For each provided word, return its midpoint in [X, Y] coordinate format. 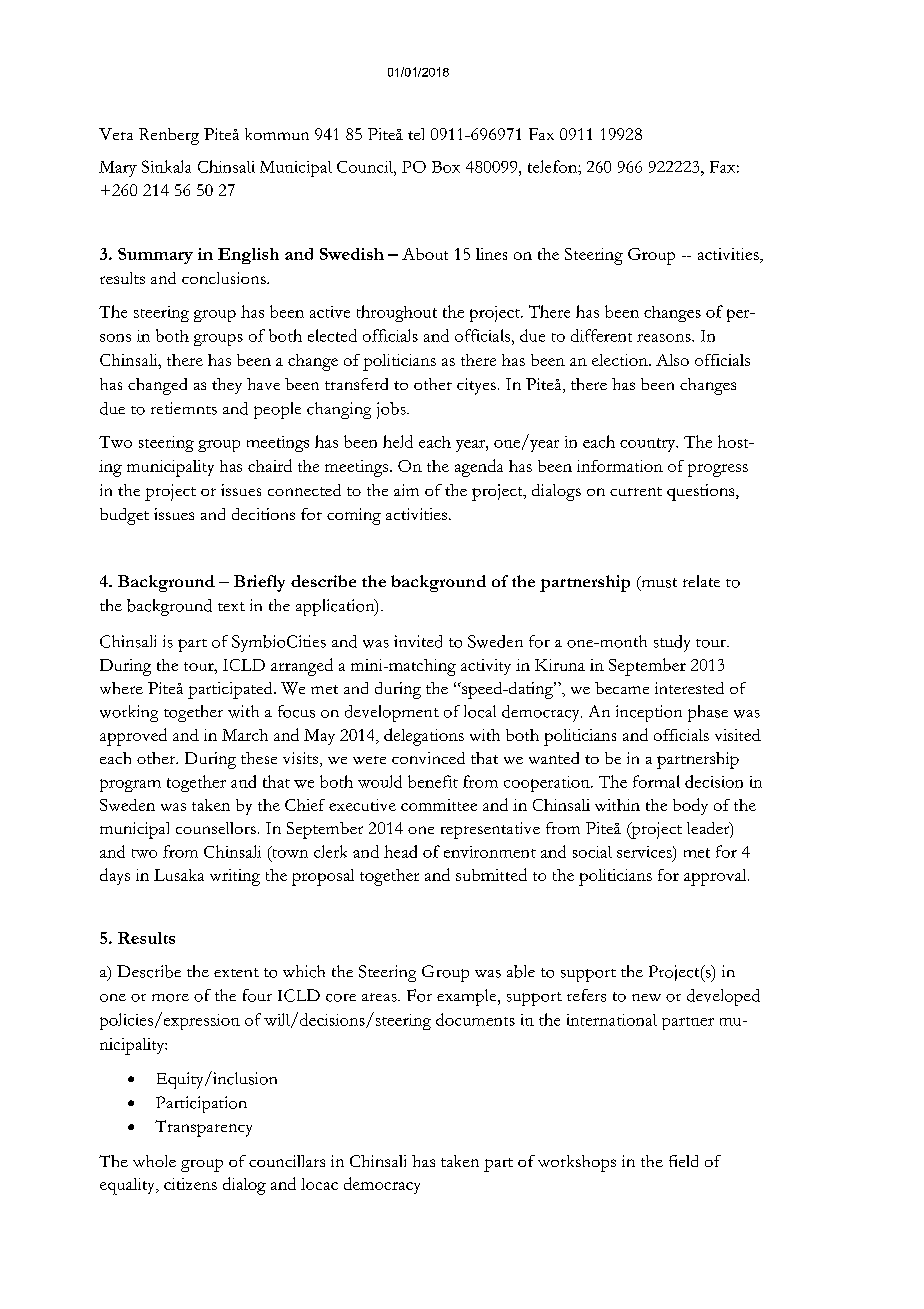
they [227, 386]
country [649, 445]
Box [446, 167]
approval [716, 877]
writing [235, 877]
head [400, 851]
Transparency [203, 1128]
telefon [553, 166]
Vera [116, 134]
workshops [577, 1163]
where [121, 688]
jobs [392, 410]
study [672, 643]
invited [418, 641]
